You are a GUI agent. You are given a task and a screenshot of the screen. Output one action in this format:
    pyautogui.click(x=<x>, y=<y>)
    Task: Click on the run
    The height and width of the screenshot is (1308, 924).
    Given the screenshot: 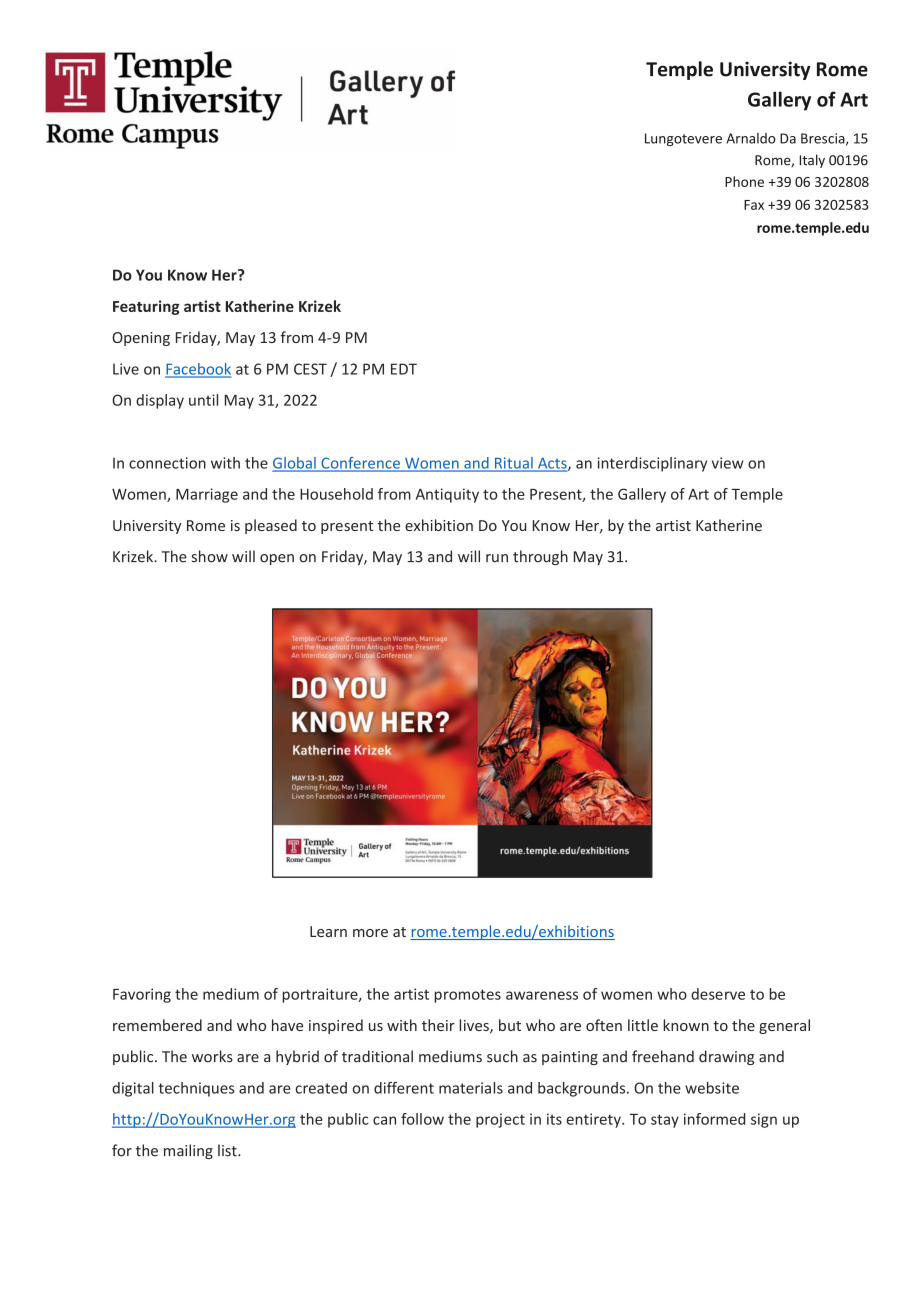 What is the action you would take?
    pyautogui.click(x=497, y=558)
